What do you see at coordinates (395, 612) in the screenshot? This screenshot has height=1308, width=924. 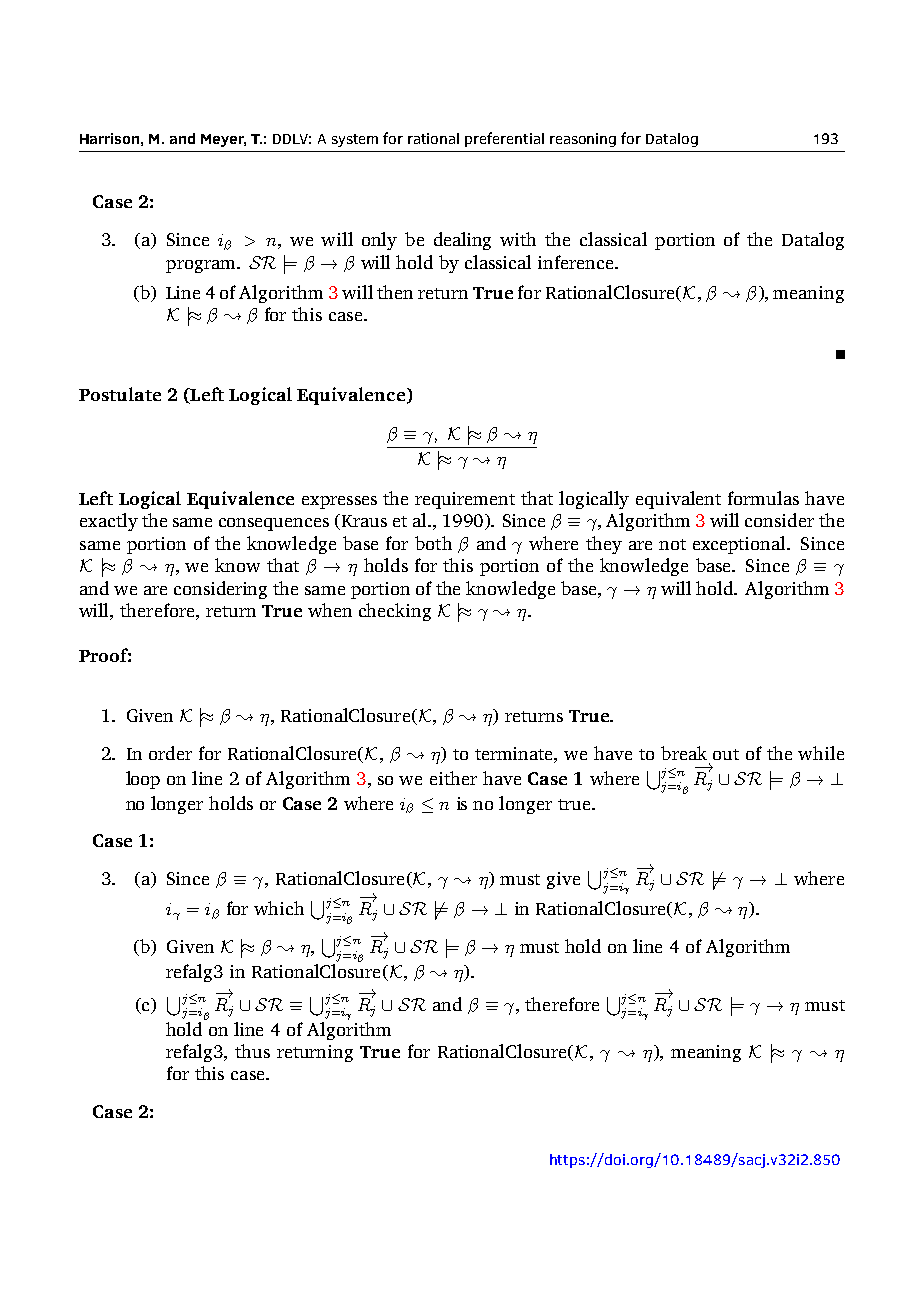 I see `checking` at bounding box center [395, 612].
